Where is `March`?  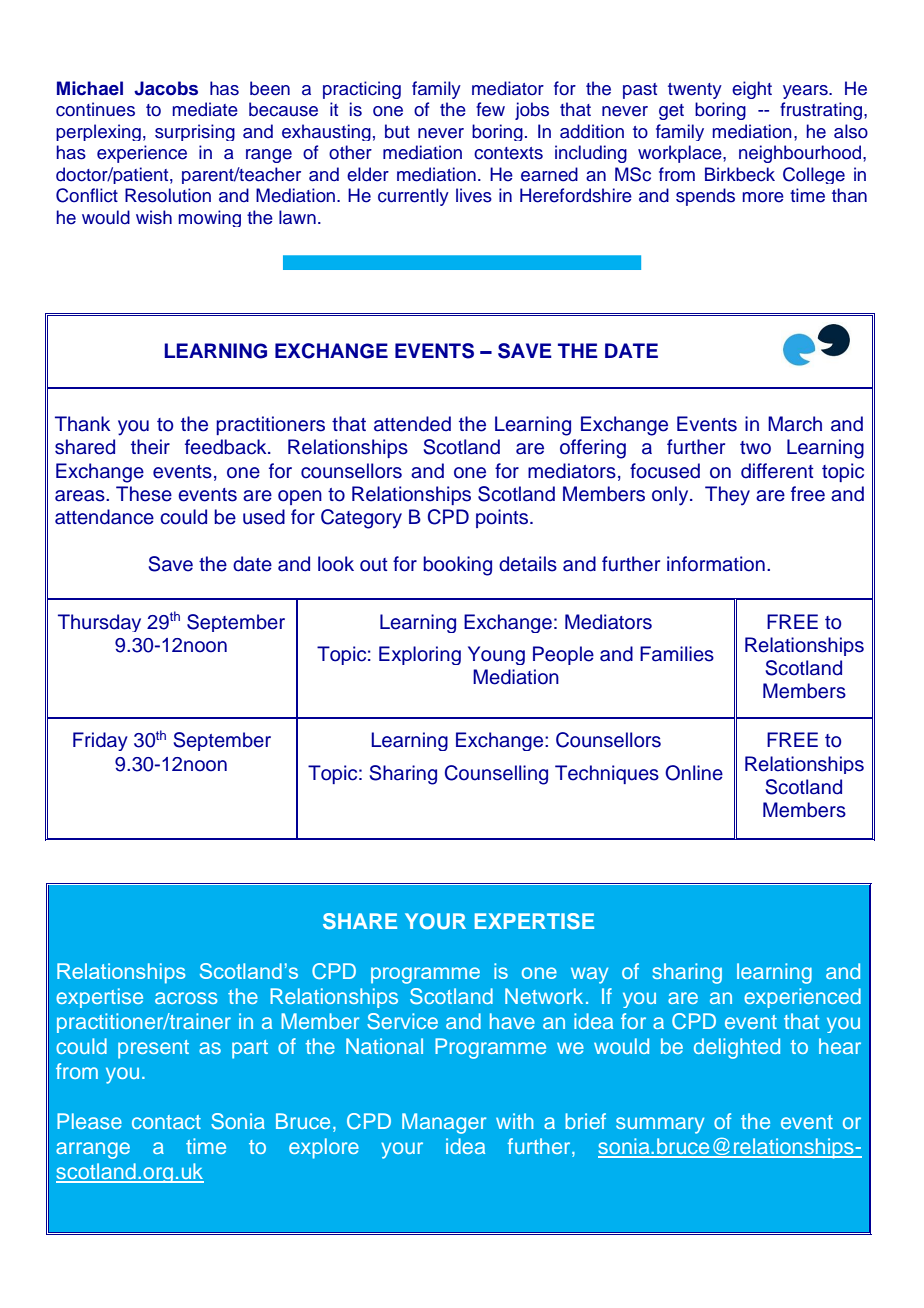
March is located at coordinates (795, 424).
